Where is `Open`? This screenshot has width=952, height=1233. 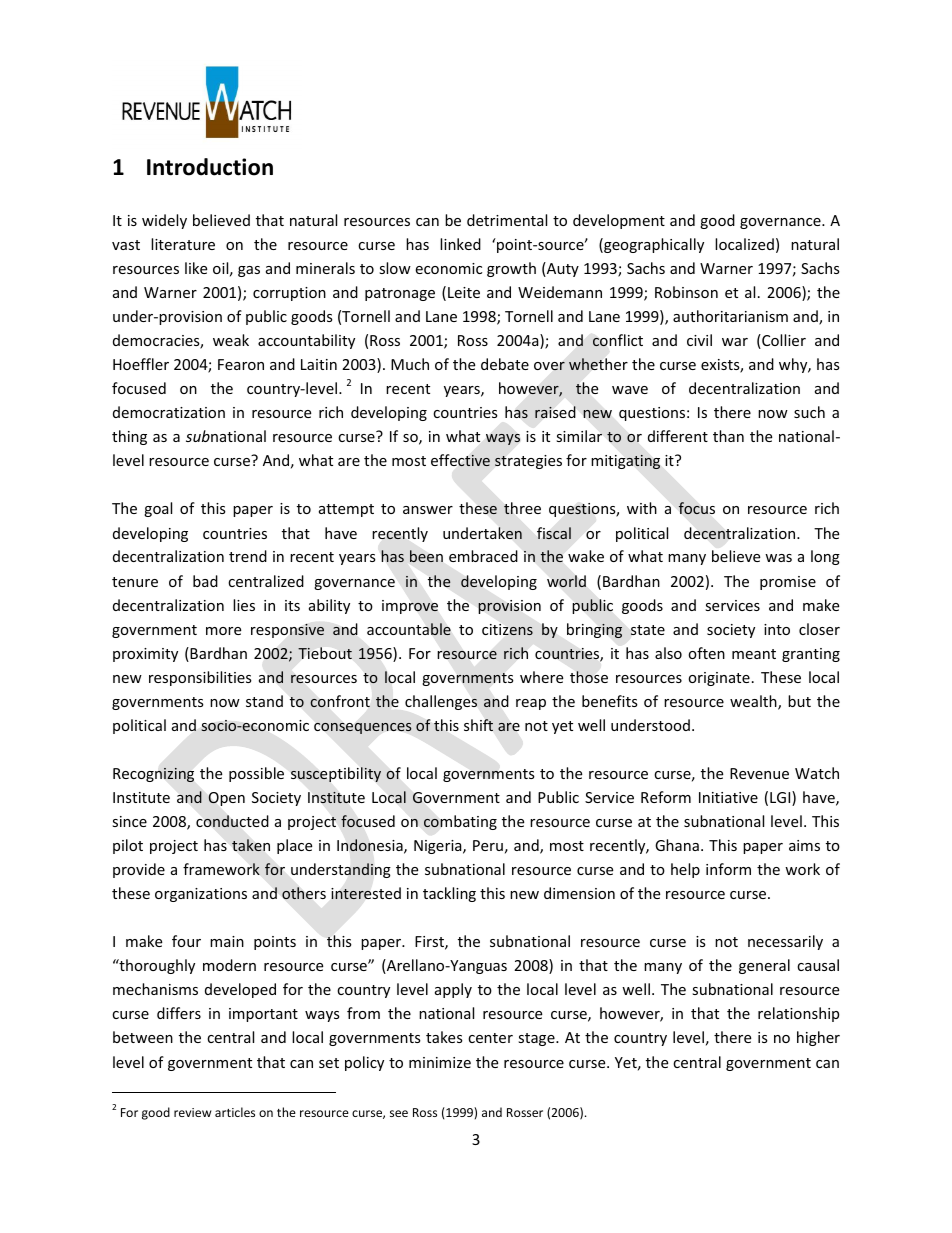 Open is located at coordinates (226, 799).
